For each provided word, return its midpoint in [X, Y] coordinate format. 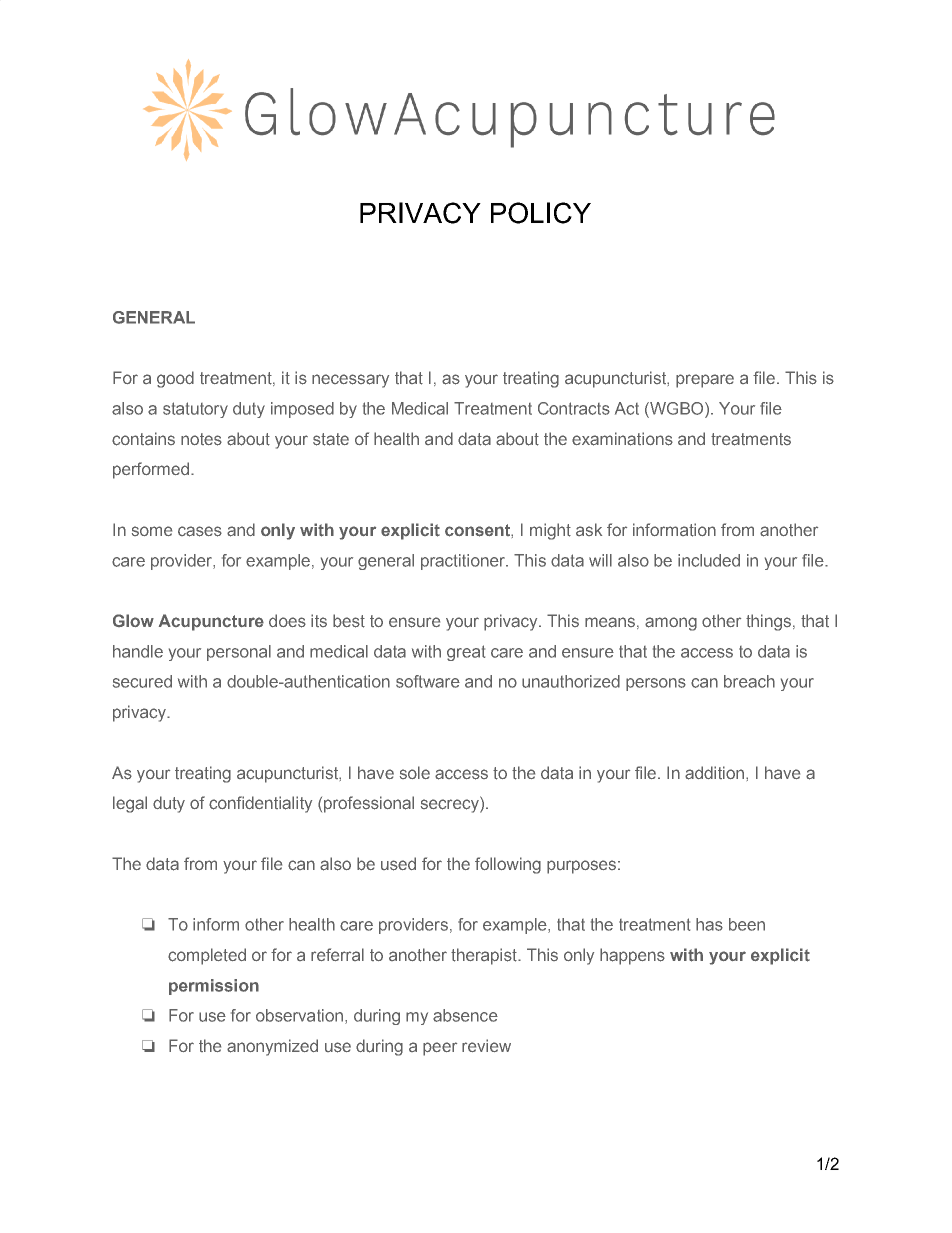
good [175, 379]
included [709, 560]
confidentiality [260, 804]
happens [632, 956]
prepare [705, 381]
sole [415, 772]
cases [200, 531]
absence [465, 1015]
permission [214, 987]
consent [478, 530]
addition [714, 773]
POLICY [541, 213]
